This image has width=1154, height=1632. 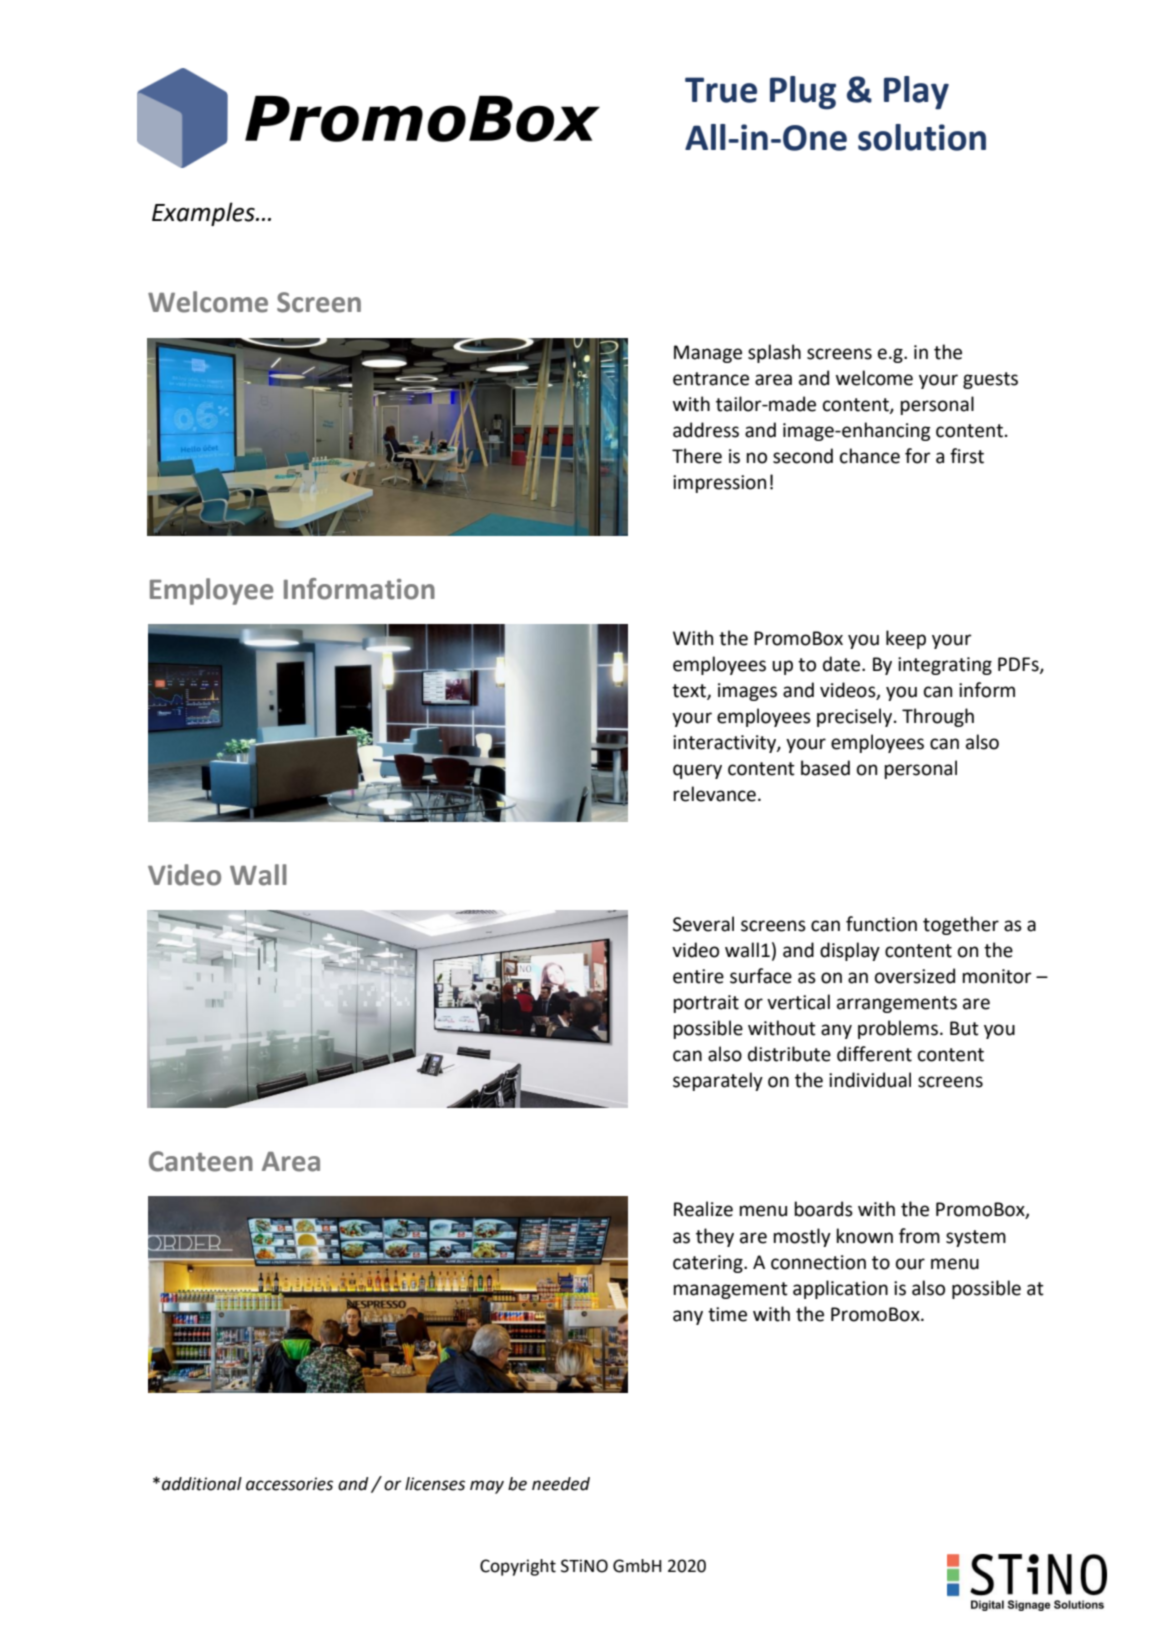 What do you see at coordinates (922, 137) in the image?
I see `solution` at bounding box center [922, 137].
